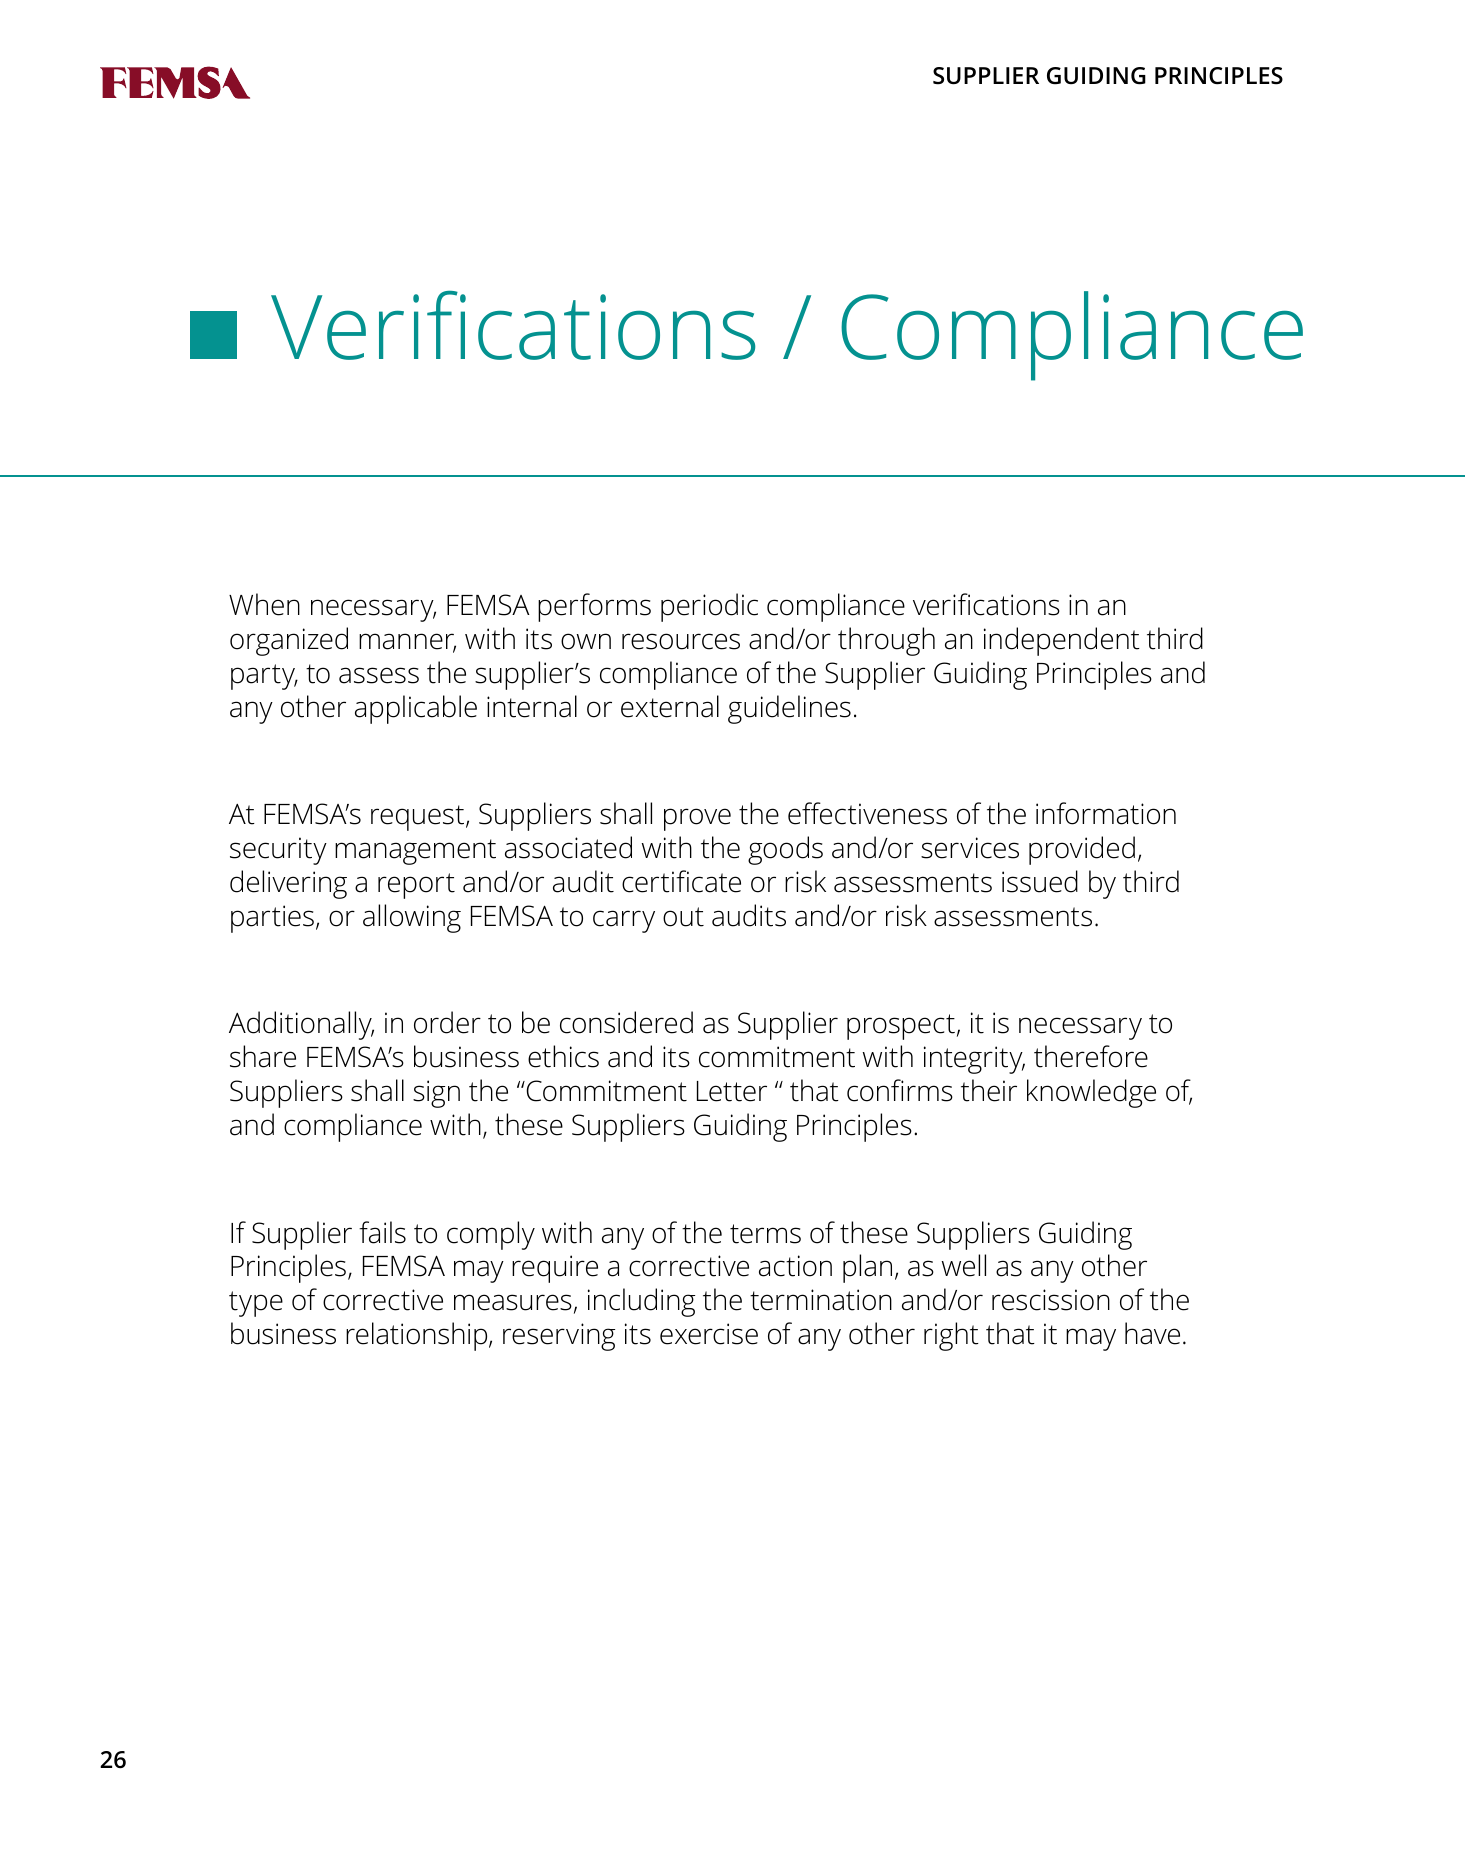 The width and height of the page is (1465, 1865). What do you see at coordinates (732, 1091) in the page?
I see `Letter` at bounding box center [732, 1091].
